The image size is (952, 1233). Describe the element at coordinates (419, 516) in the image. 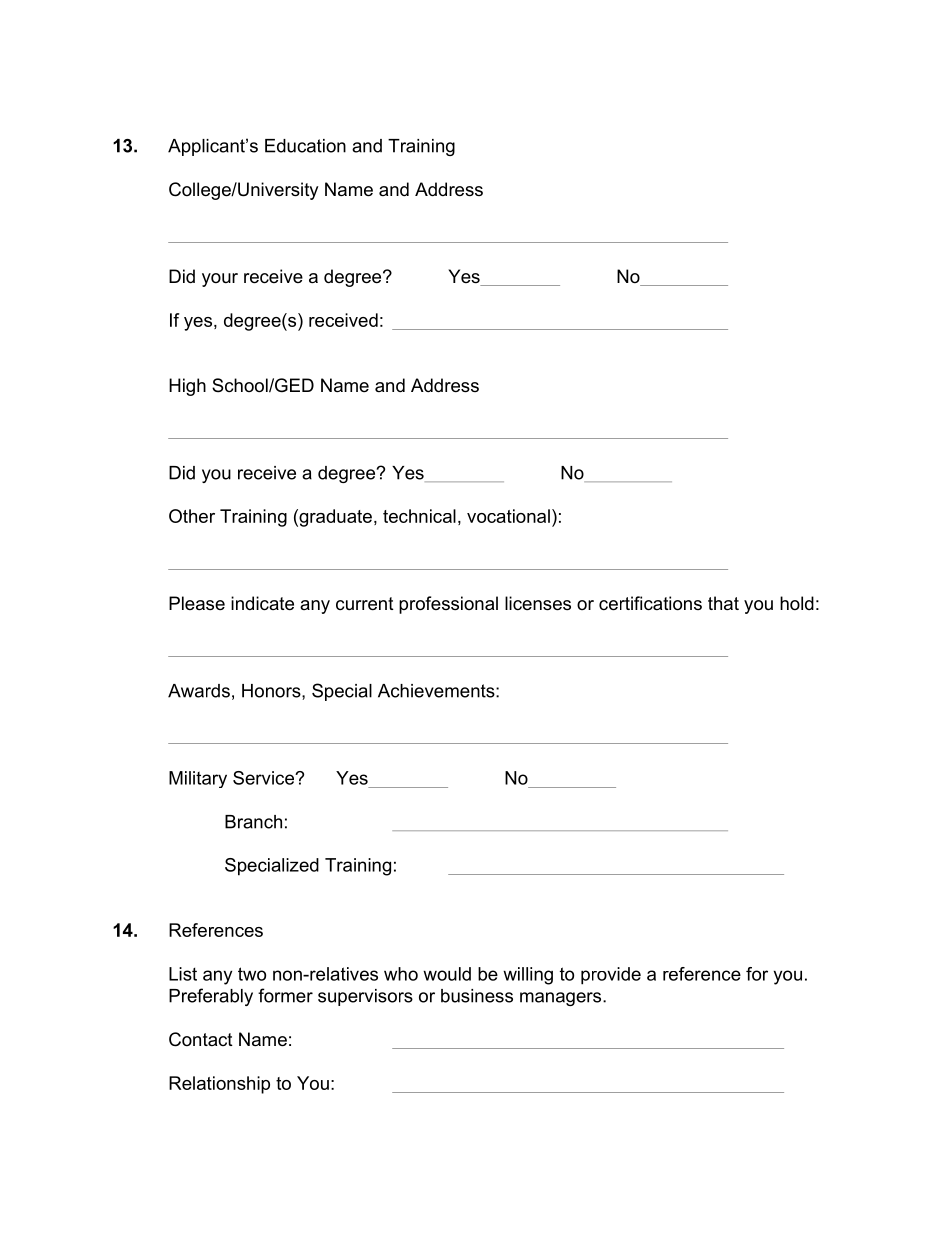

I see `technical` at that location.
